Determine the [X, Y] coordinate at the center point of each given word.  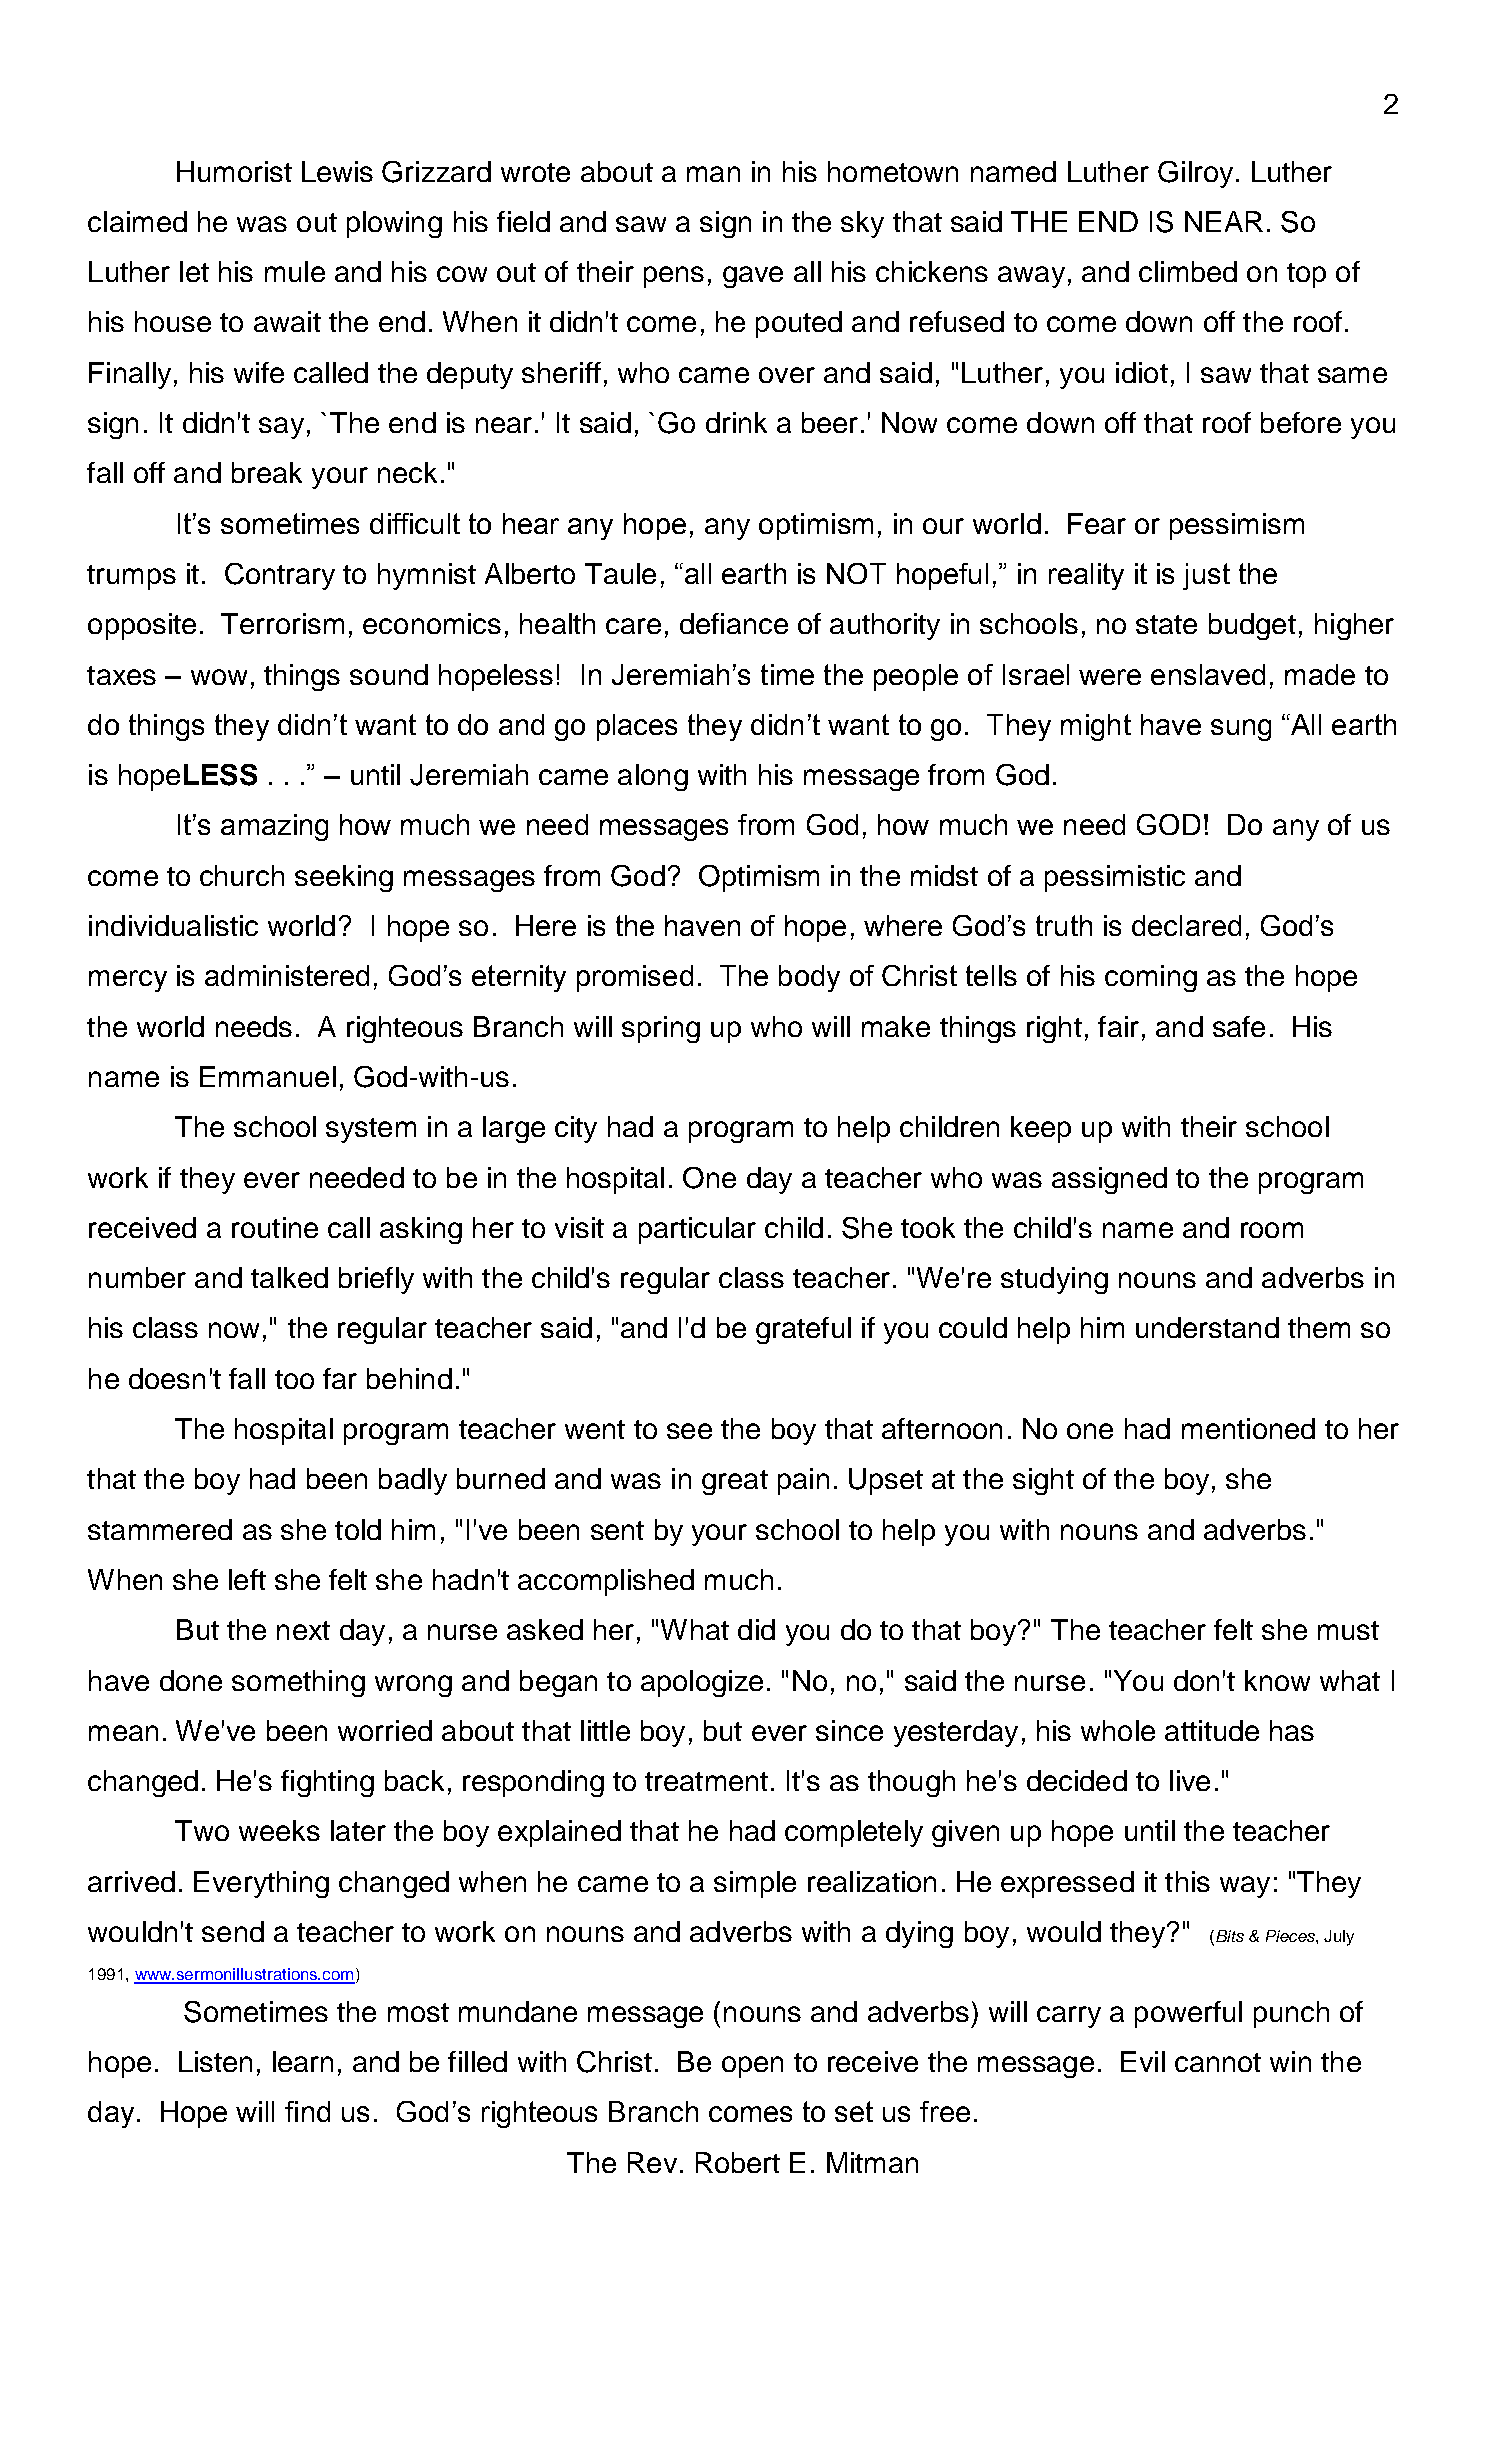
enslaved [1208, 674]
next [303, 1630]
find [307, 2111]
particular [697, 1230]
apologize [702, 1683]
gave [753, 277]
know [1277, 1680]
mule [295, 271]
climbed [1188, 271]
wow [219, 677]
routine [275, 1227]
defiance [734, 623]
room [1272, 1230]
